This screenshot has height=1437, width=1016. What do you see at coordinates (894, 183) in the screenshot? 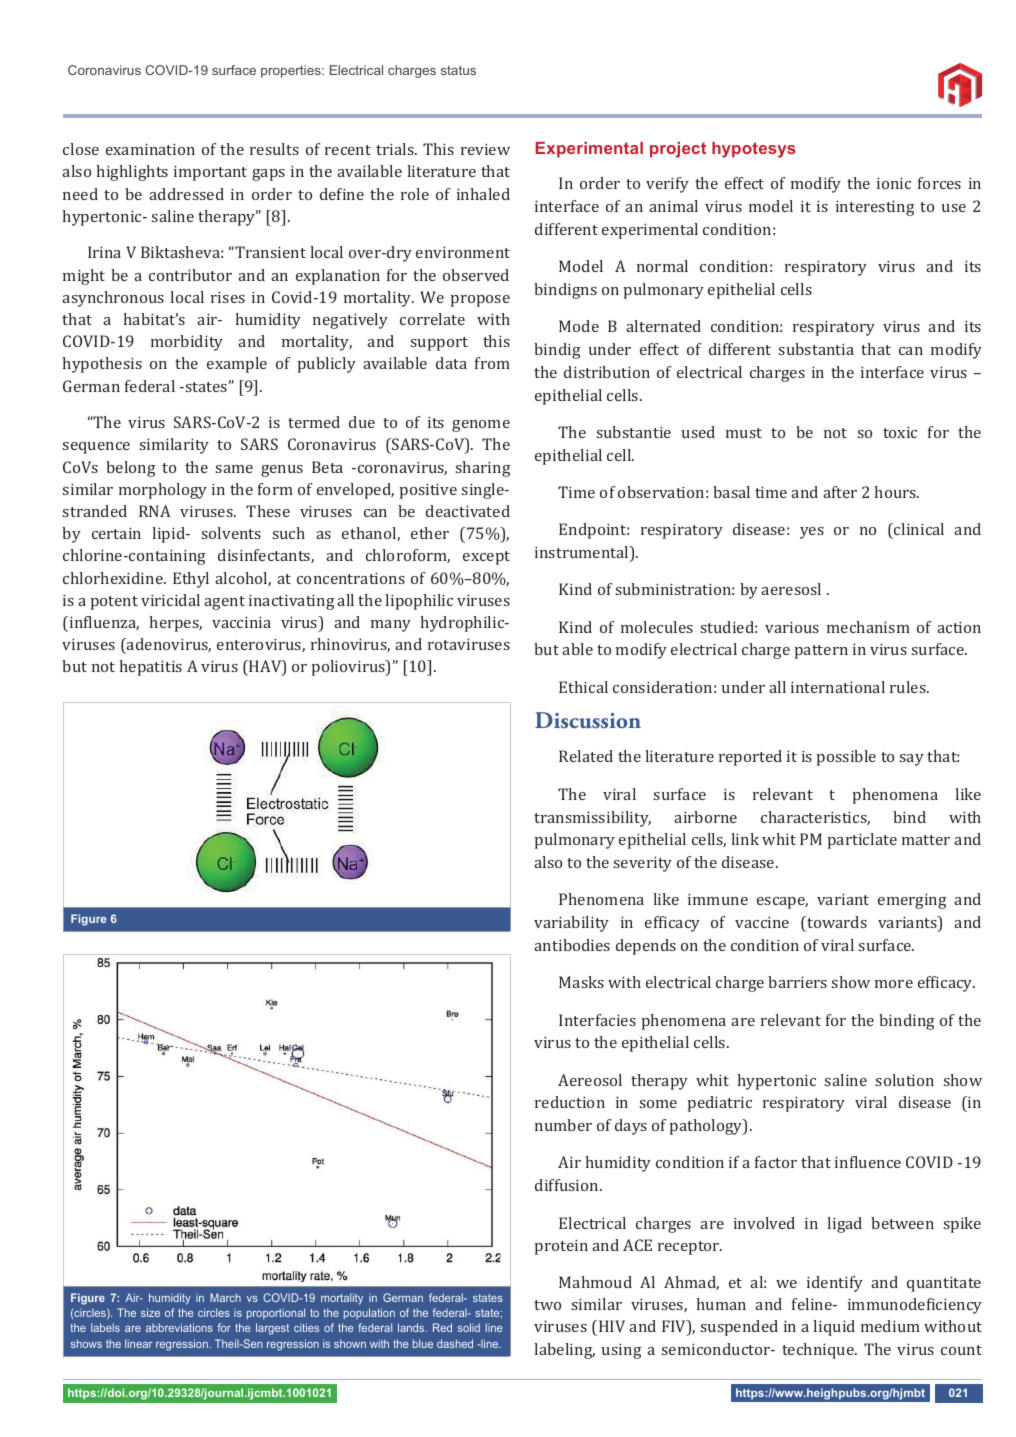
I see `ionic` at bounding box center [894, 183].
